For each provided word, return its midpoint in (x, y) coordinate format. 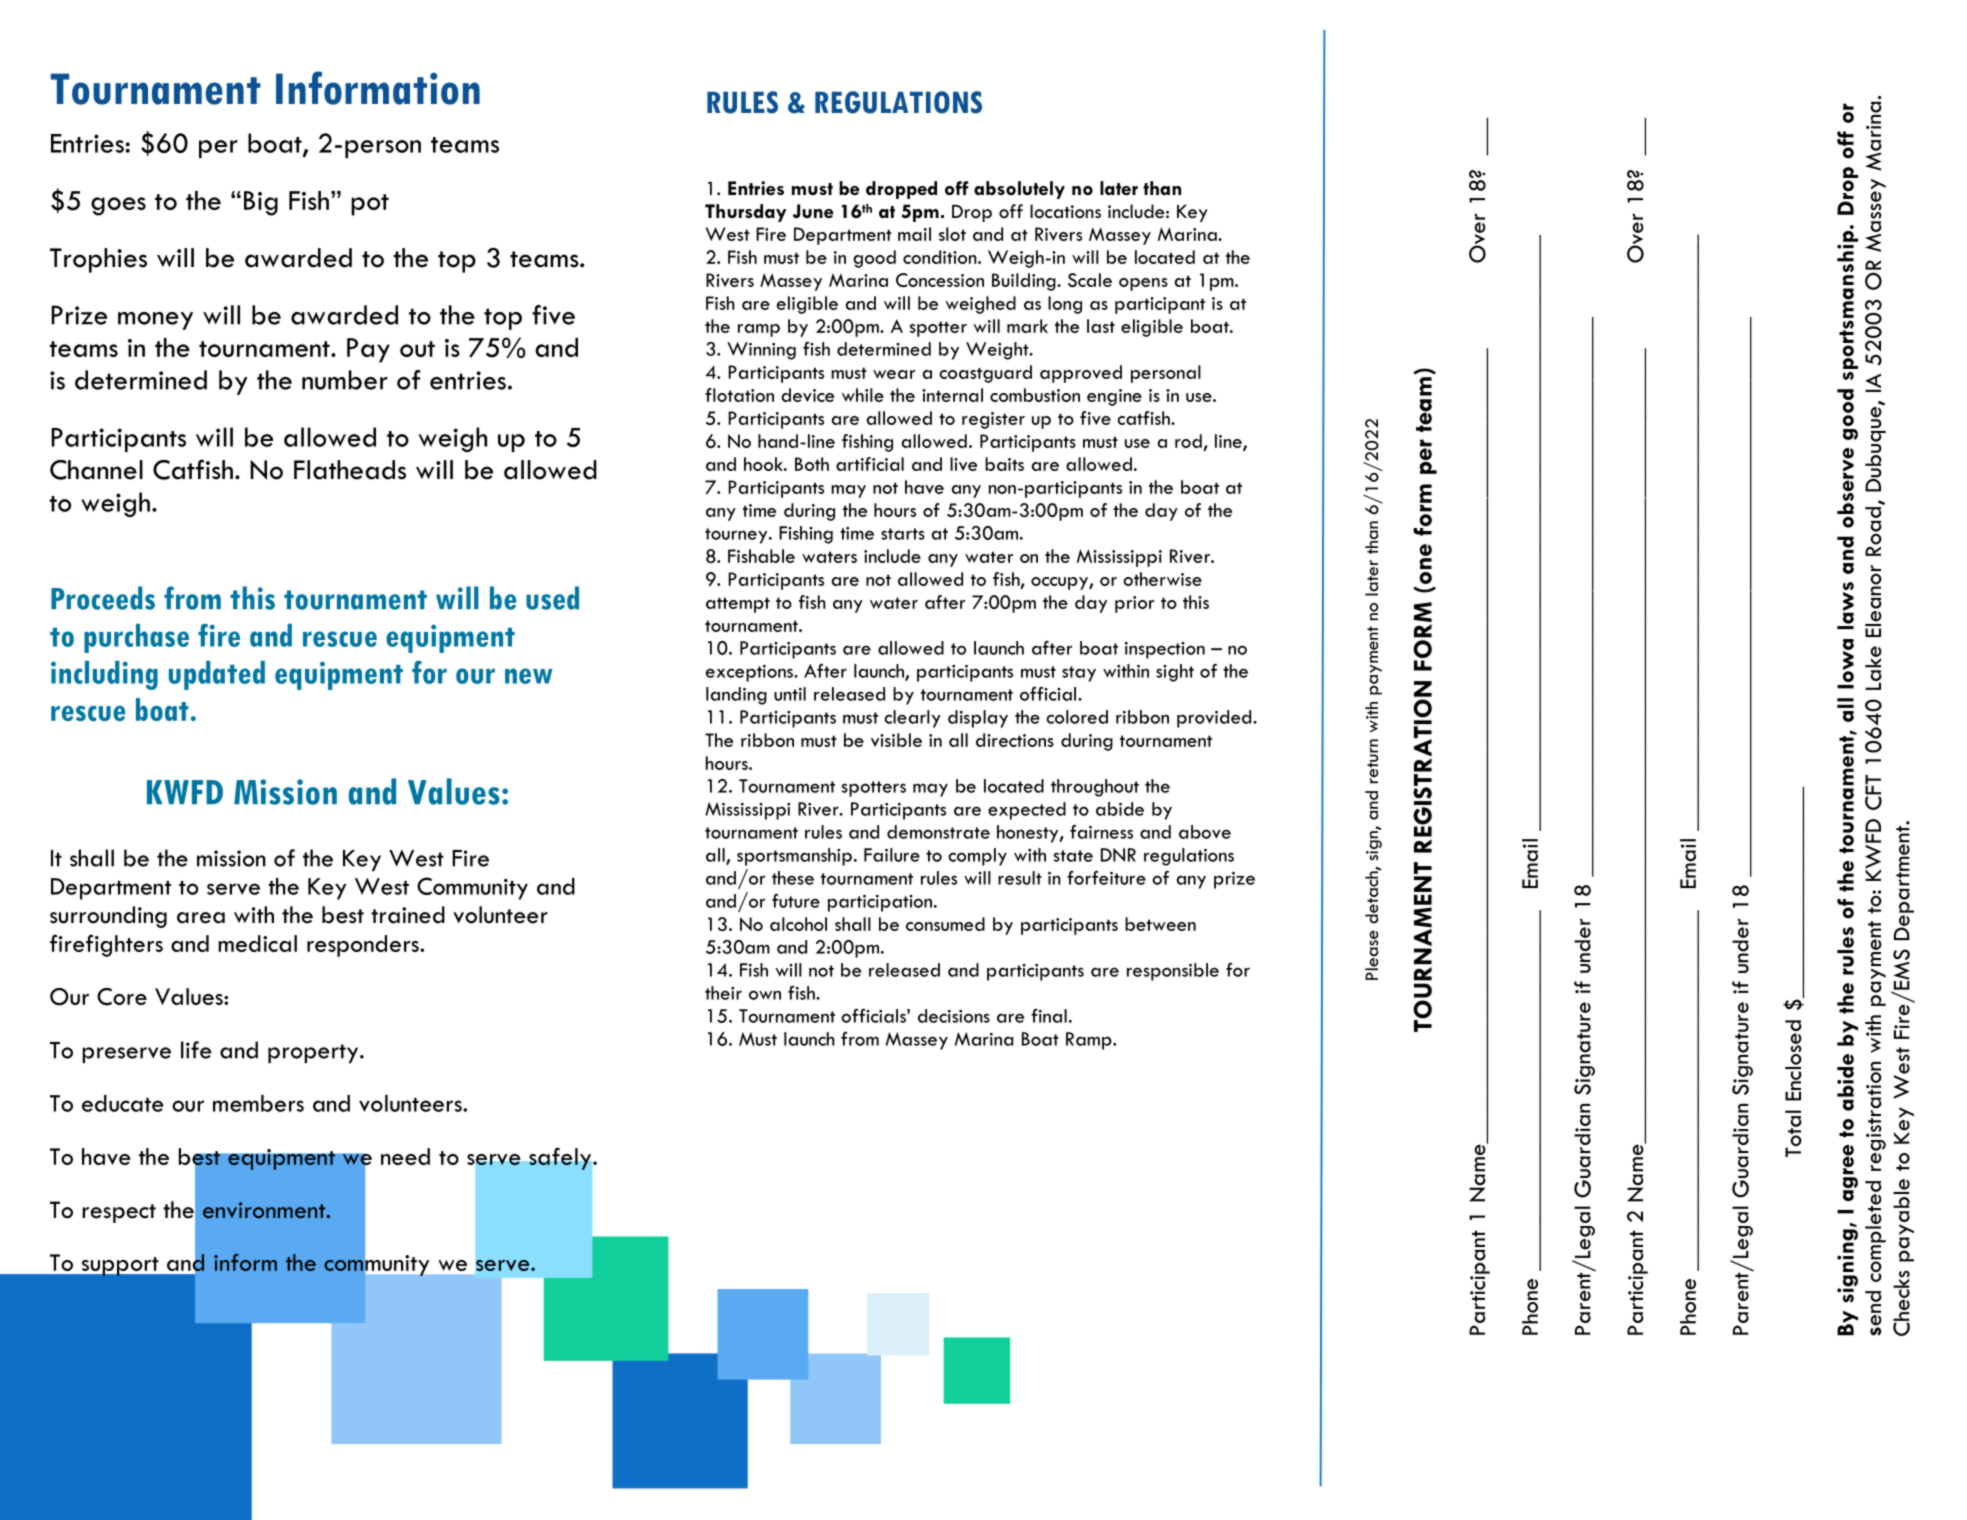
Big (261, 203)
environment (265, 1210)
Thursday (745, 213)
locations (1065, 211)
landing (736, 696)
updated (217, 675)
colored (1077, 717)
